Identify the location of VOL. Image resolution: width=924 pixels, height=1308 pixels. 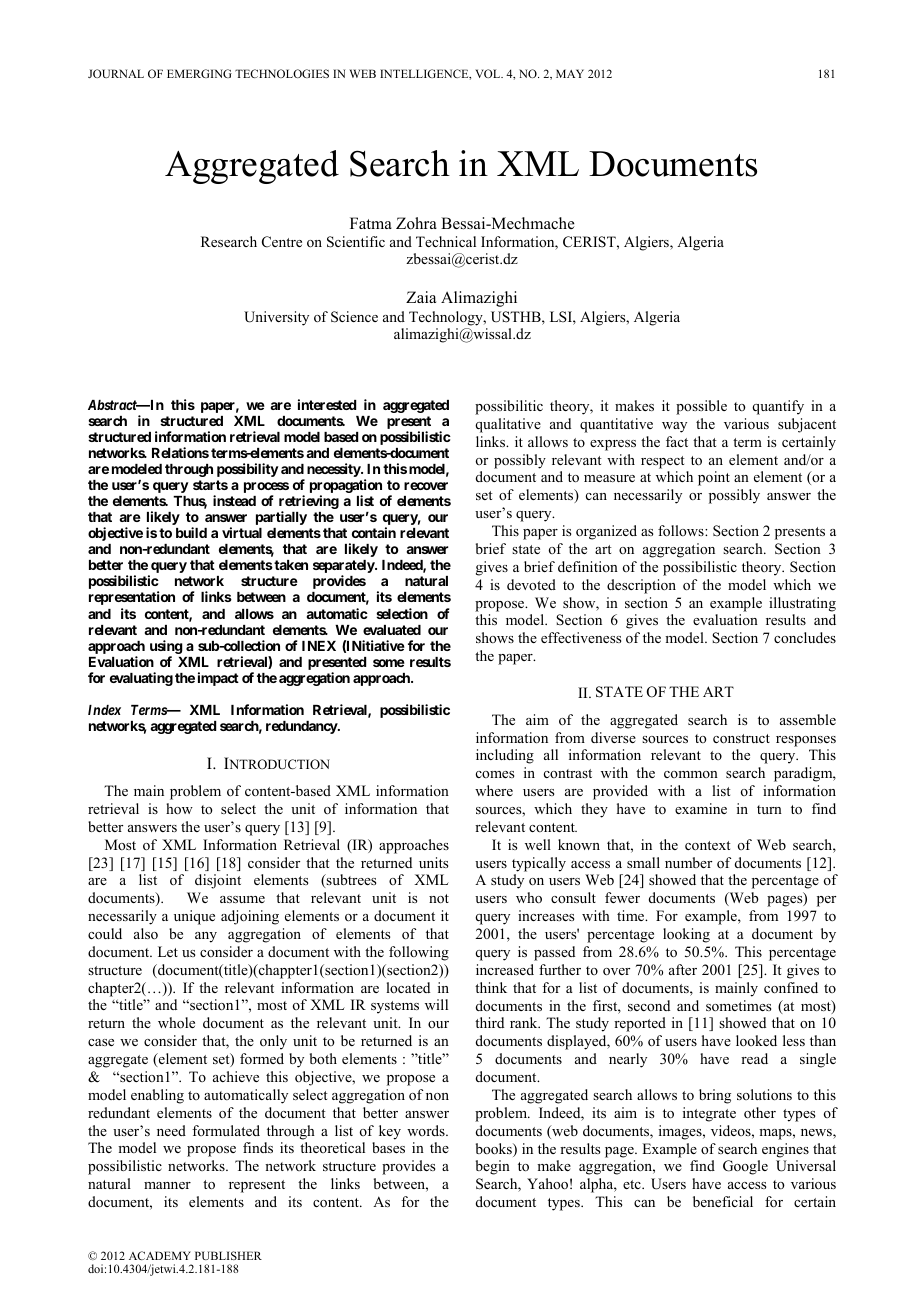
(489, 73).
